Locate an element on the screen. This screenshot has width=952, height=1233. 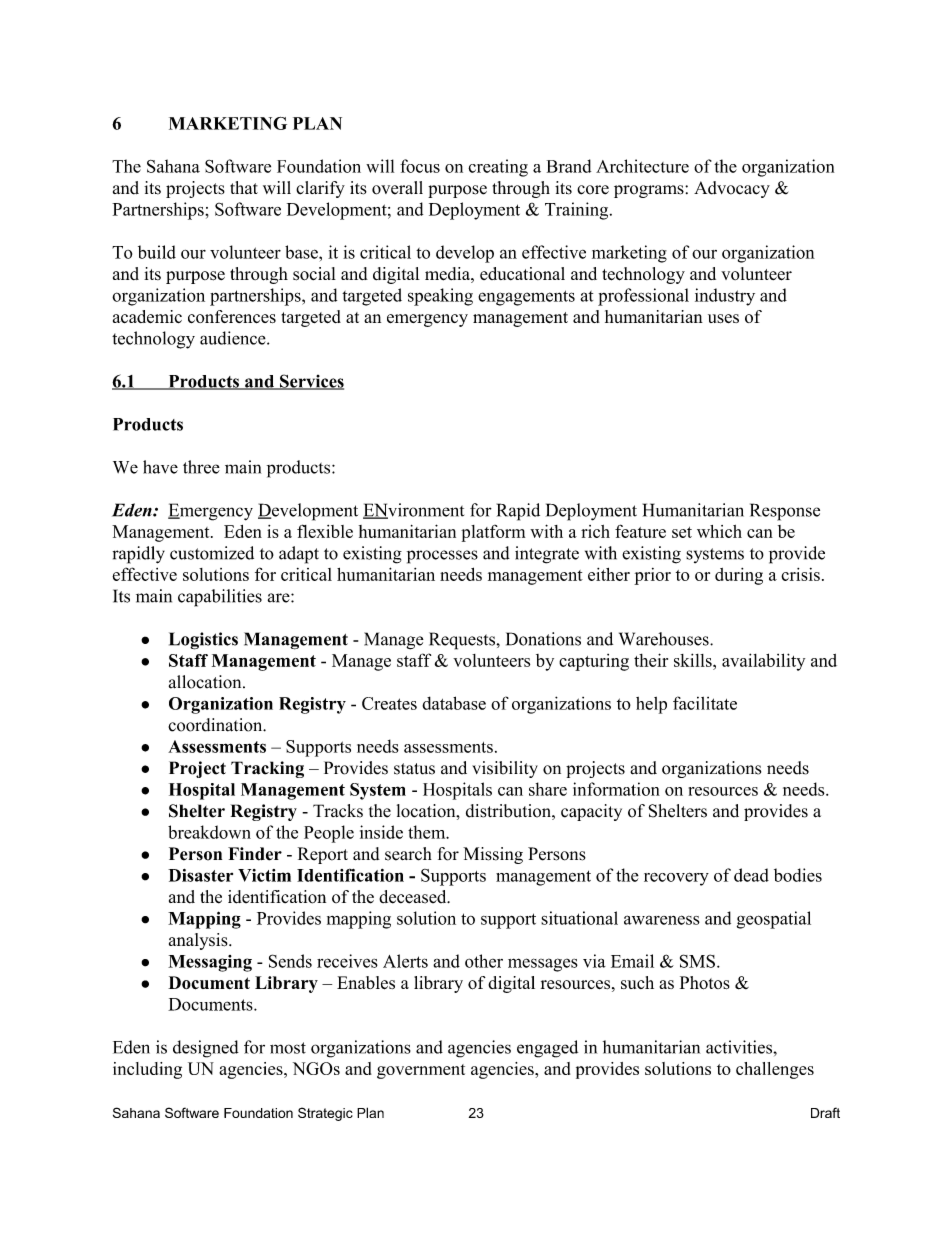
Tracking is located at coordinates (267, 769).
